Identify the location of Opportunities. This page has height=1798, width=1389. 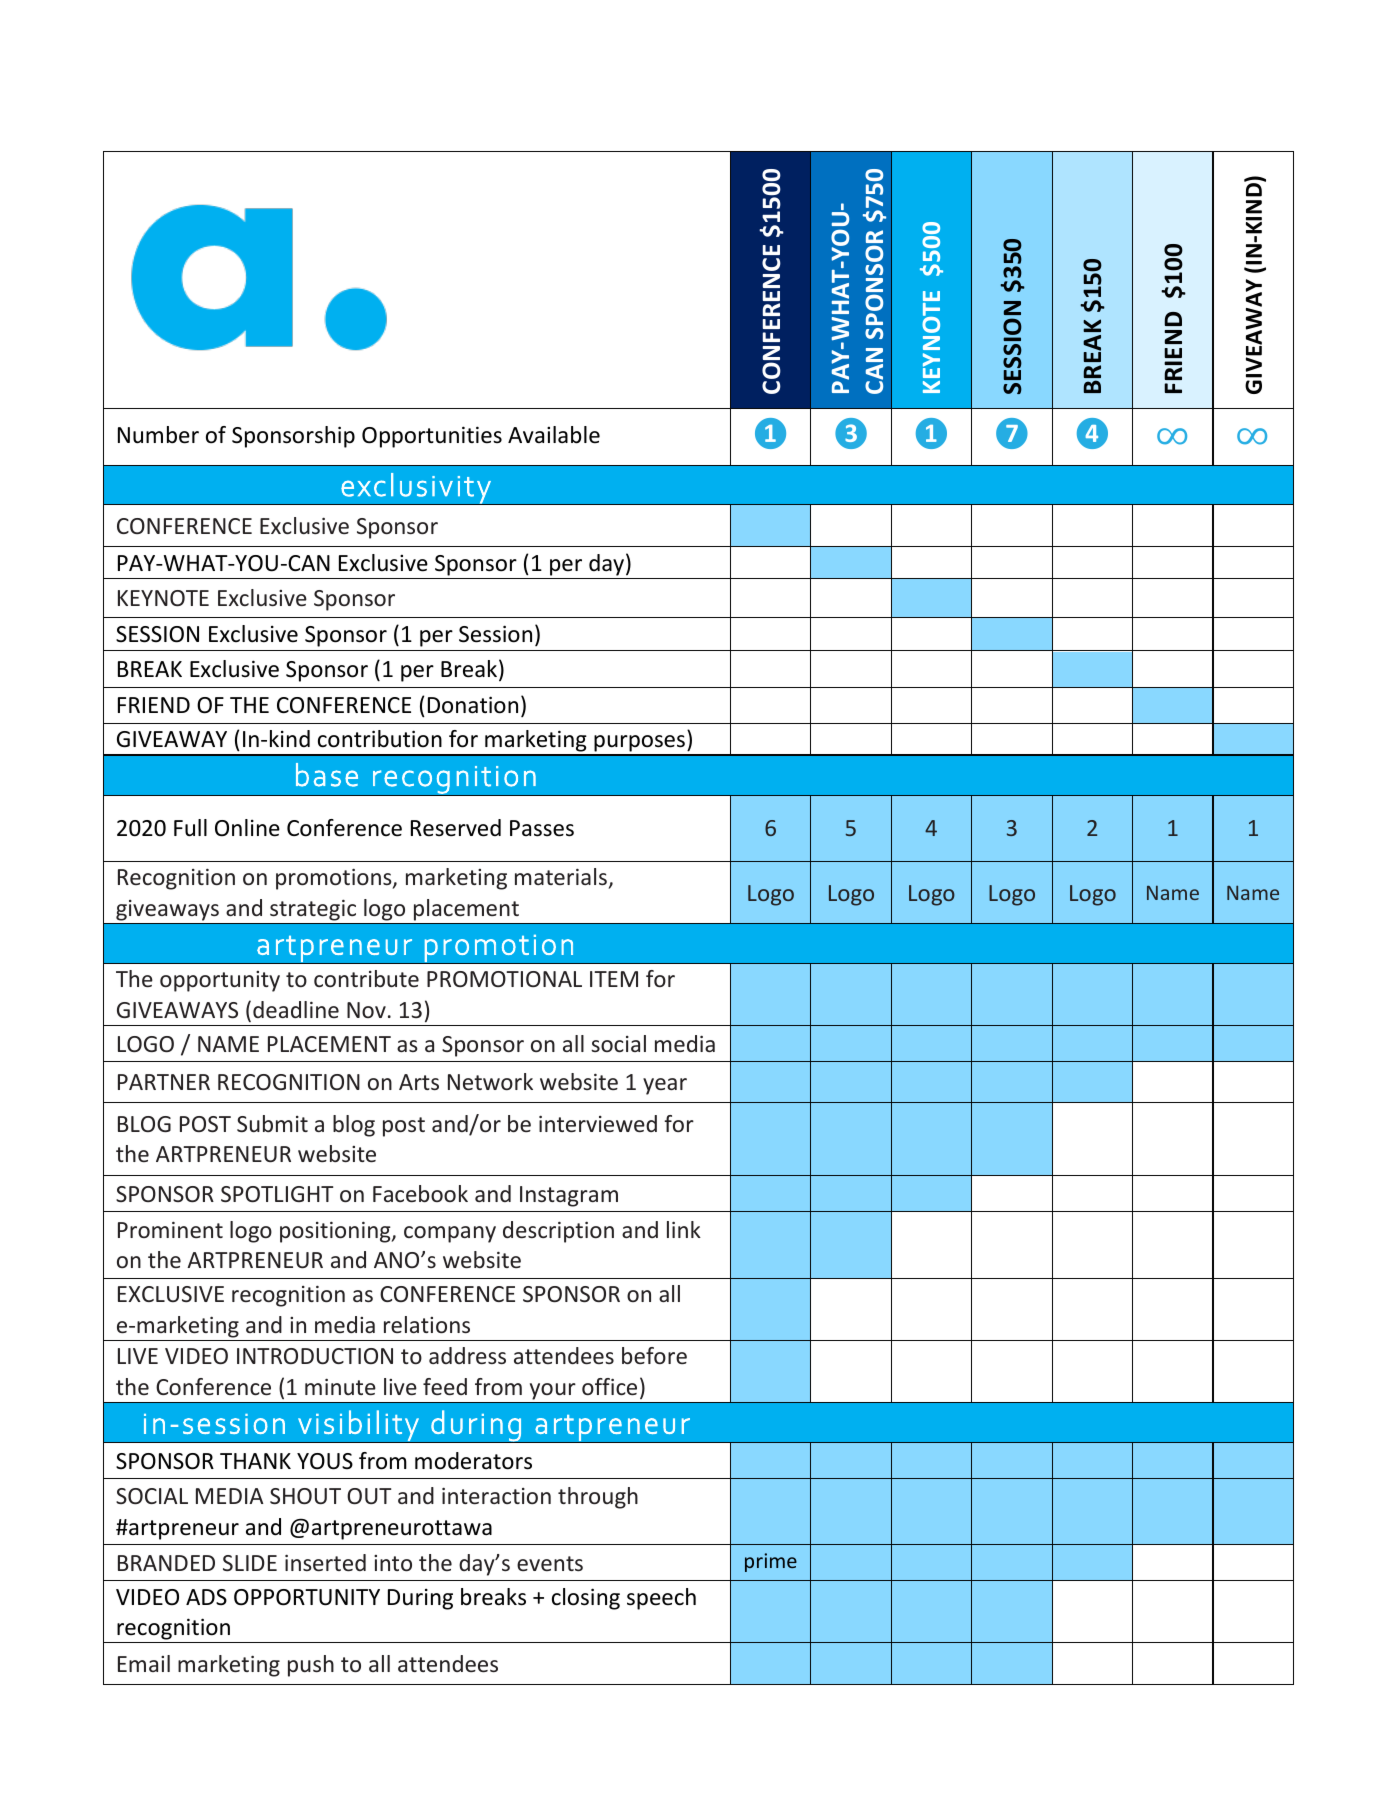
(432, 437).
